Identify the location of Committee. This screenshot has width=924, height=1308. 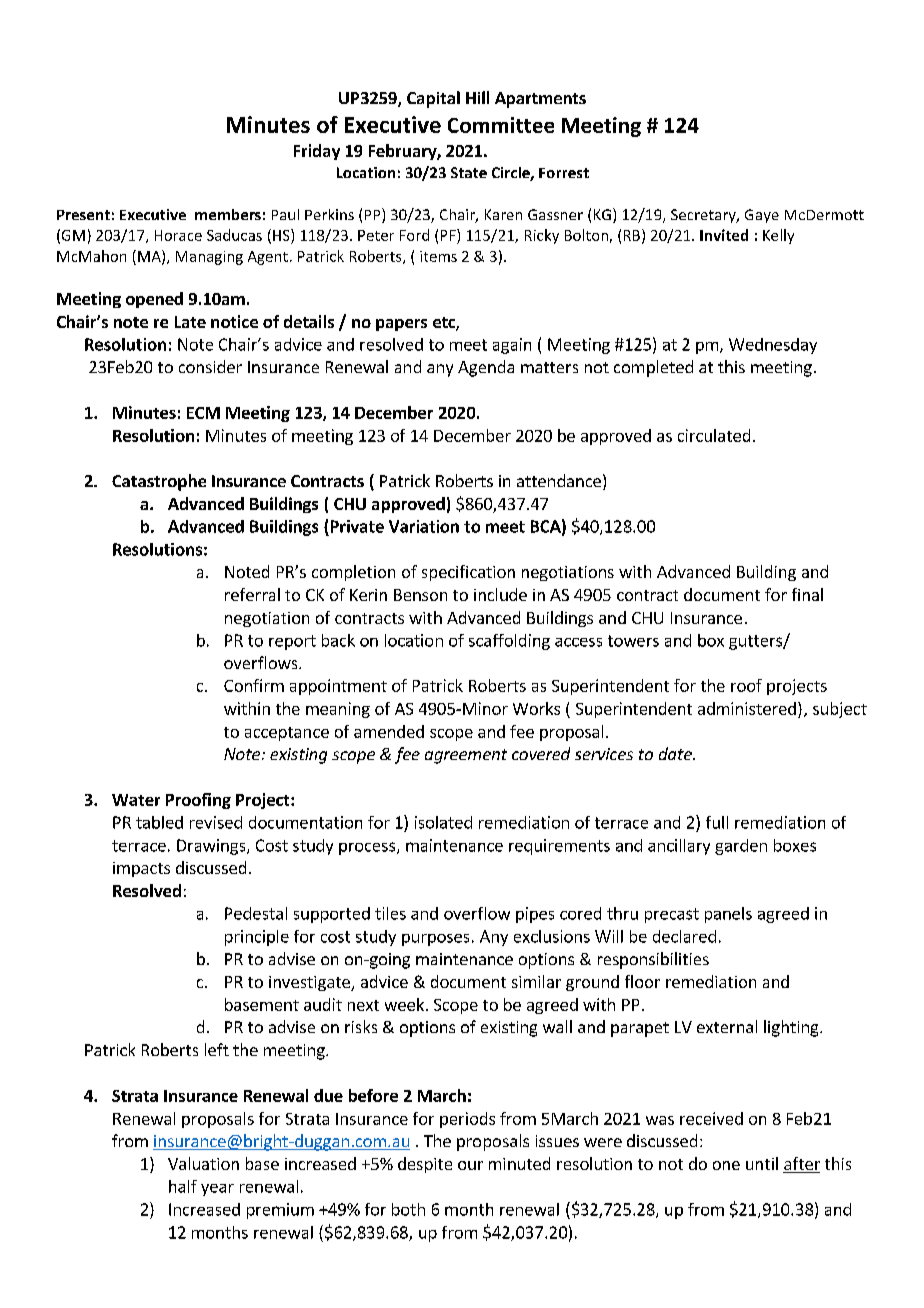
(501, 125).
